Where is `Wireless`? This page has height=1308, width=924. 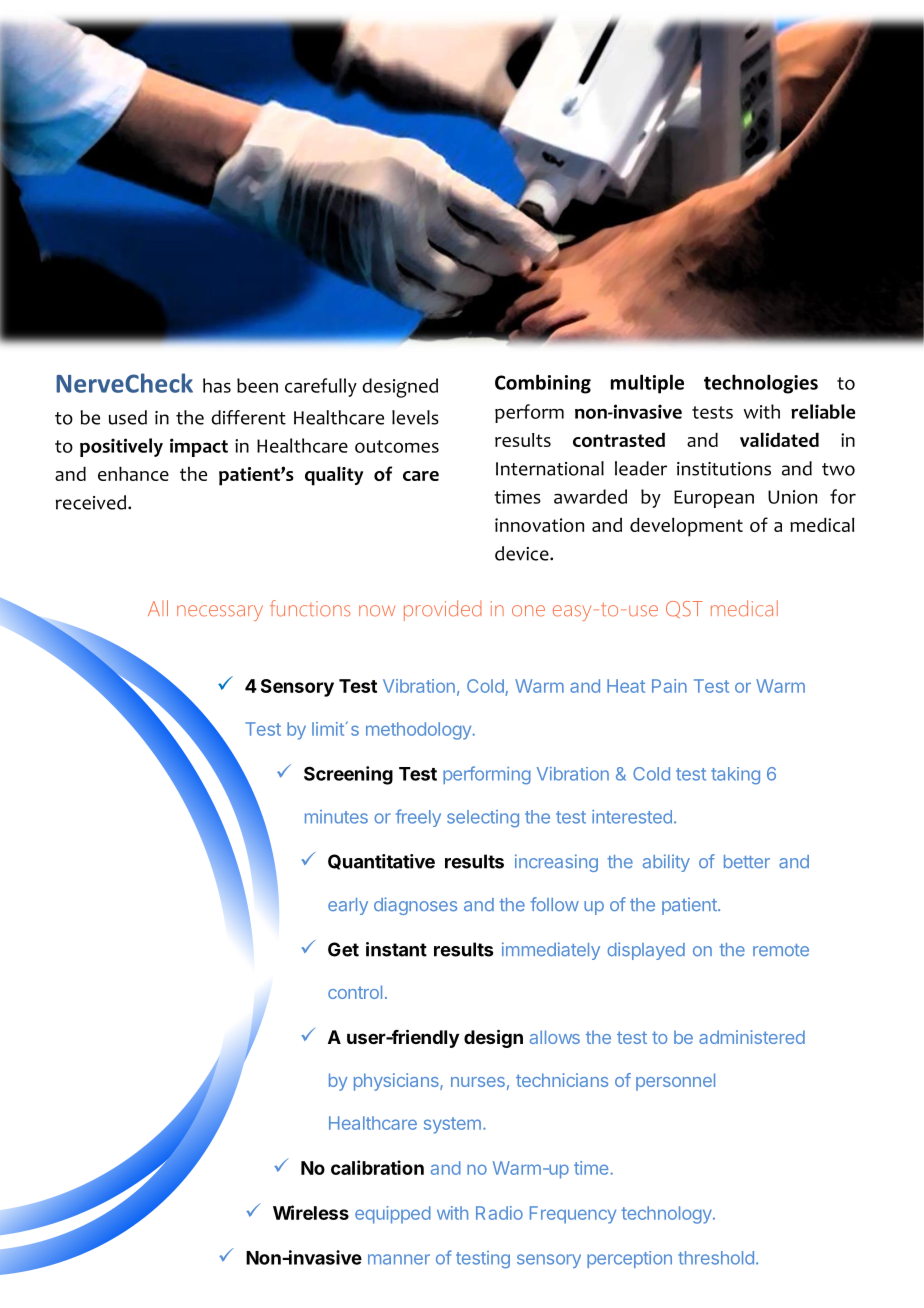 Wireless is located at coordinates (311, 1212).
